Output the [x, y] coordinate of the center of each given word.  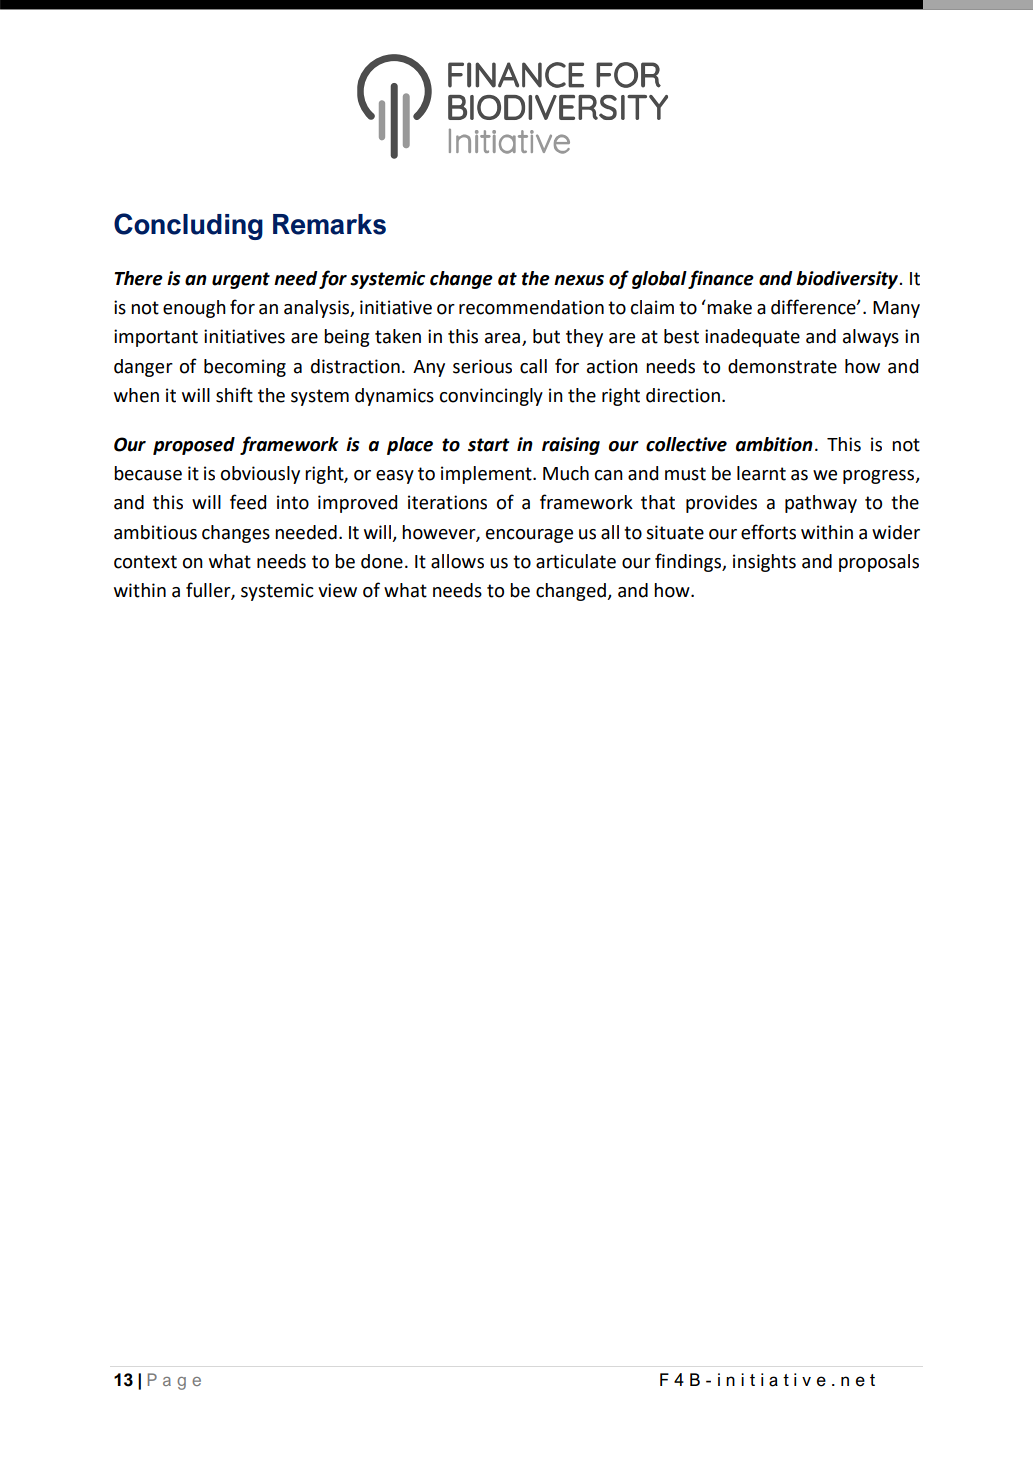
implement [487, 475]
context [145, 562]
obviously [260, 475]
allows [457, 561]
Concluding [188, 226]
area [502, 338]
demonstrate [782, 366]
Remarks [329, 224]
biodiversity [848, 280]
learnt [761, 473]
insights [764, 563]
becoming [245, 368]
